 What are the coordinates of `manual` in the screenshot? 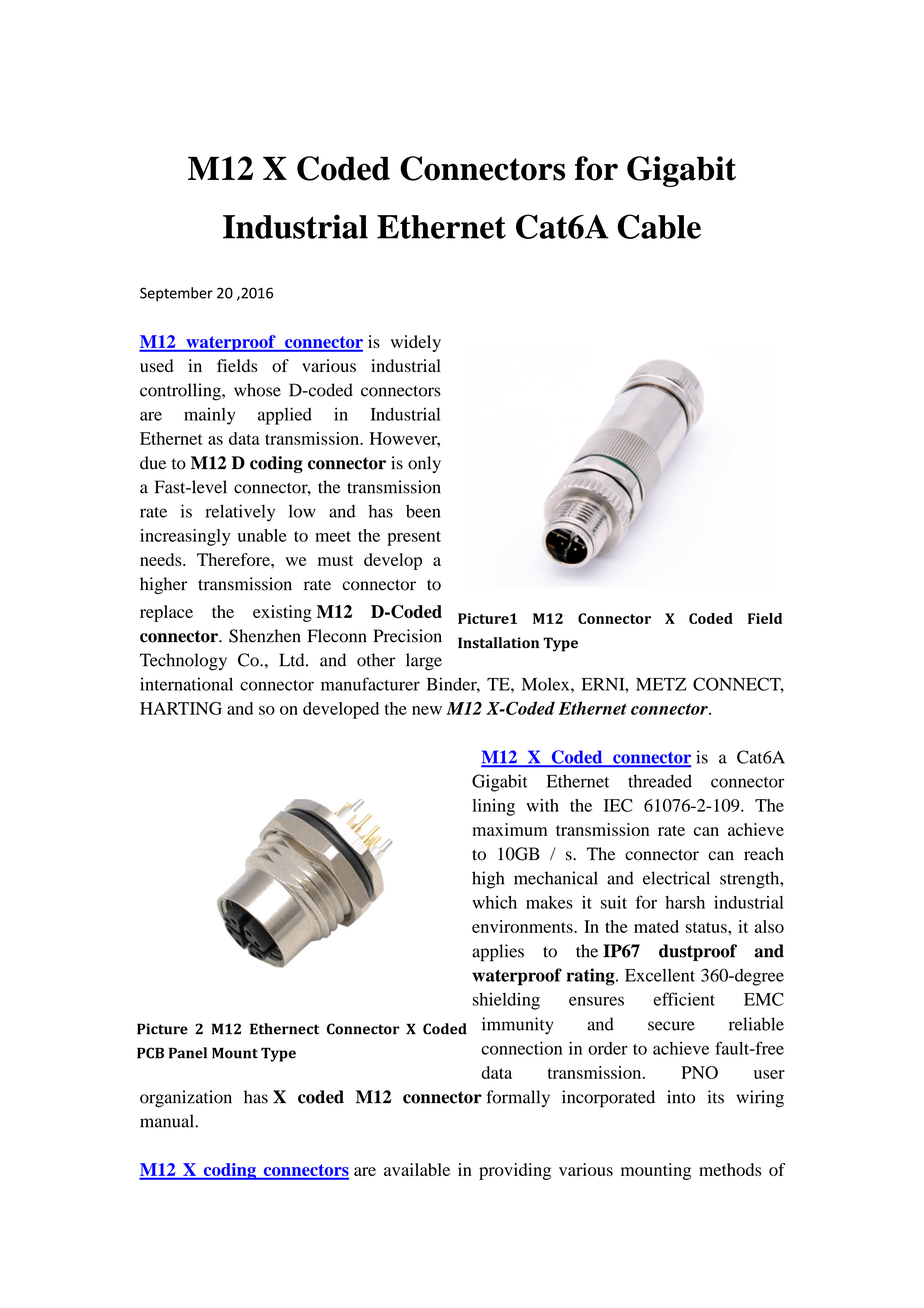 It's located at (168, 1121).
